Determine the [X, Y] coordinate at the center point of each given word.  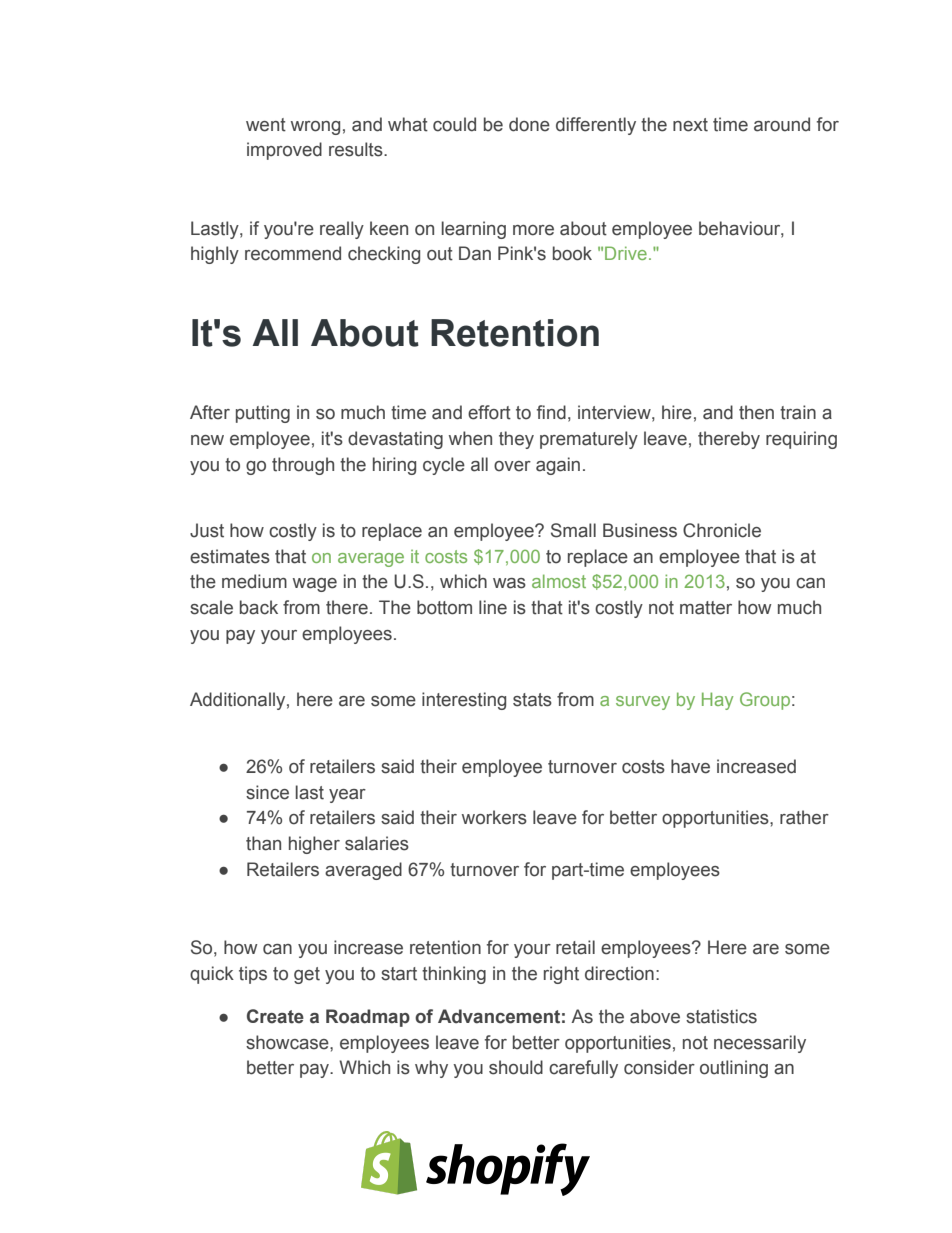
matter [706, 608]
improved [284, 151]
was [509, 583]
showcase [288, 1042]
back [259, 607]
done [529, 124]
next [690, 125]
